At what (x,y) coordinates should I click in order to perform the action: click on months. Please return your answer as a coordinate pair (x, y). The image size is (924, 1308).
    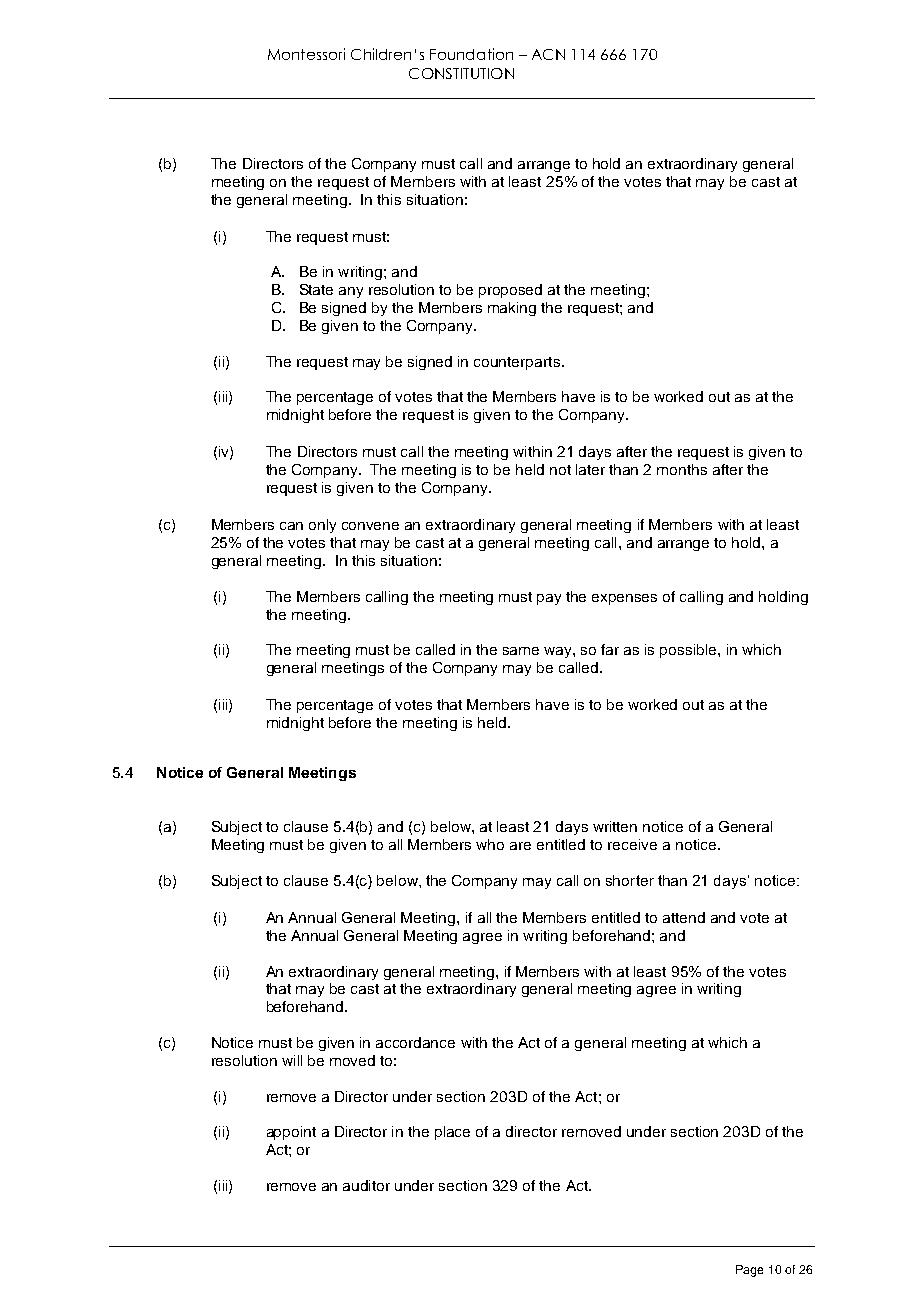
    Looking at the image, I should click on (682, 469).
